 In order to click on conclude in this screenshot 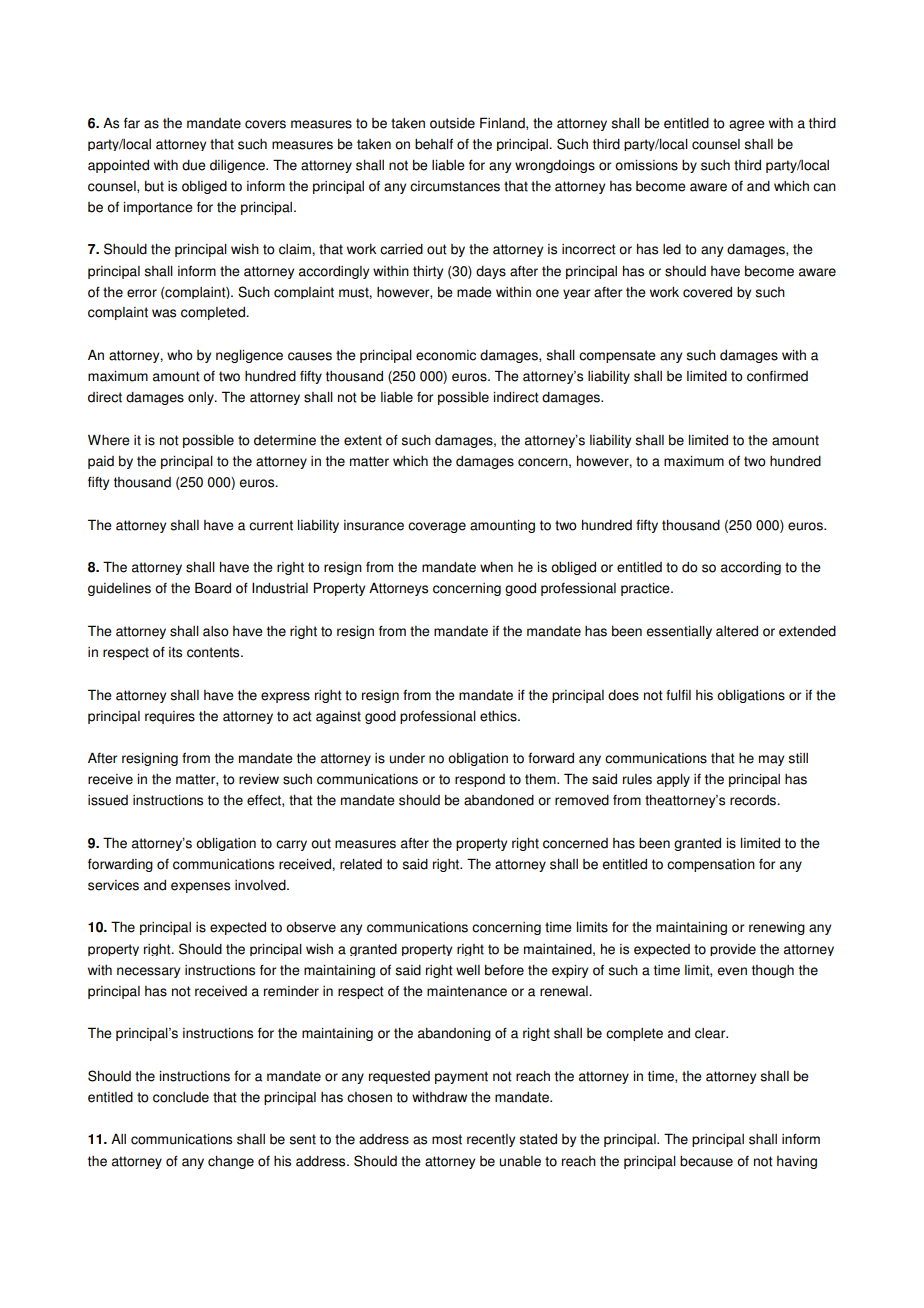, I will do `click(181, 1097)`.
